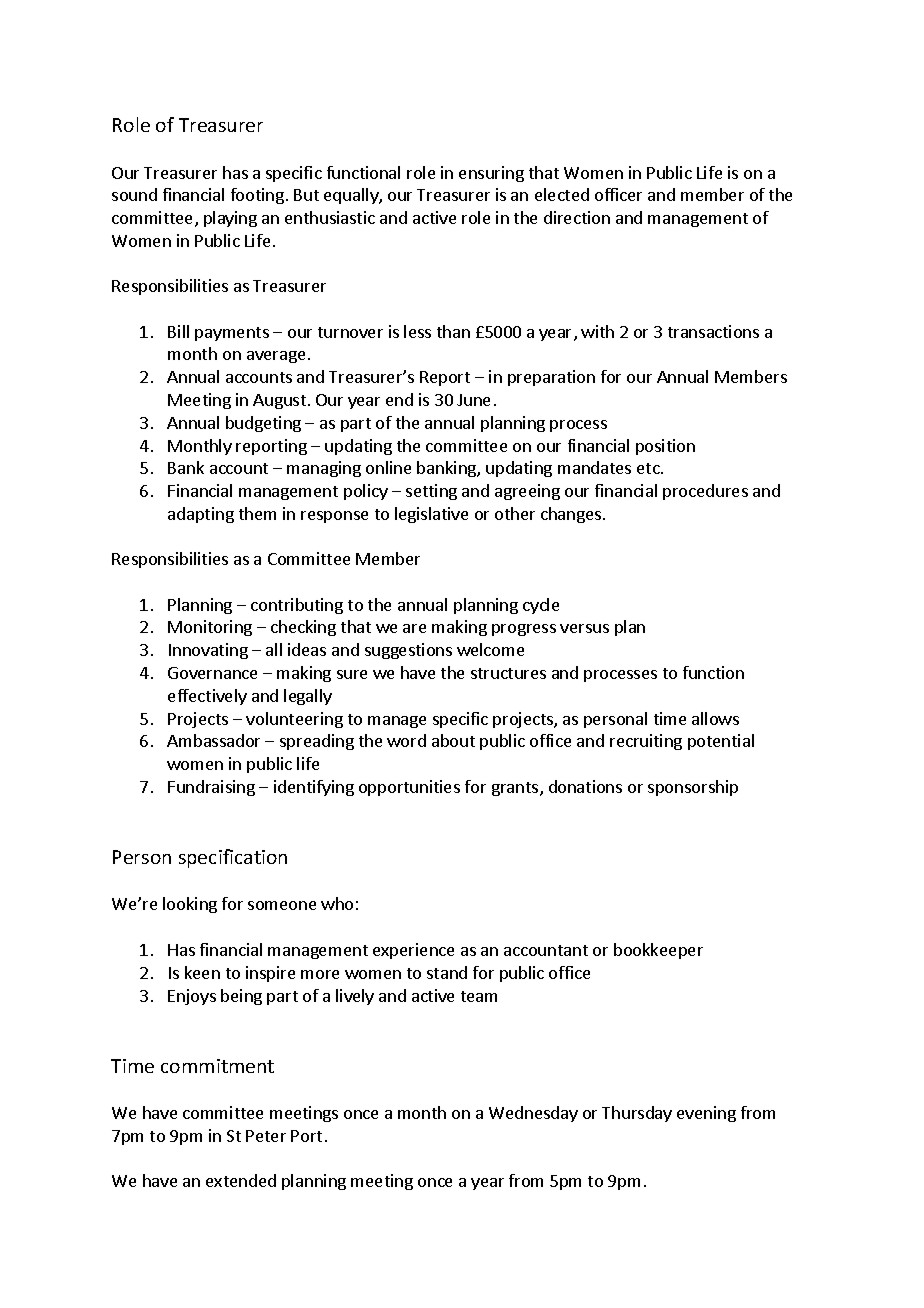  I want to click on ensuring, so click(491, 174).
